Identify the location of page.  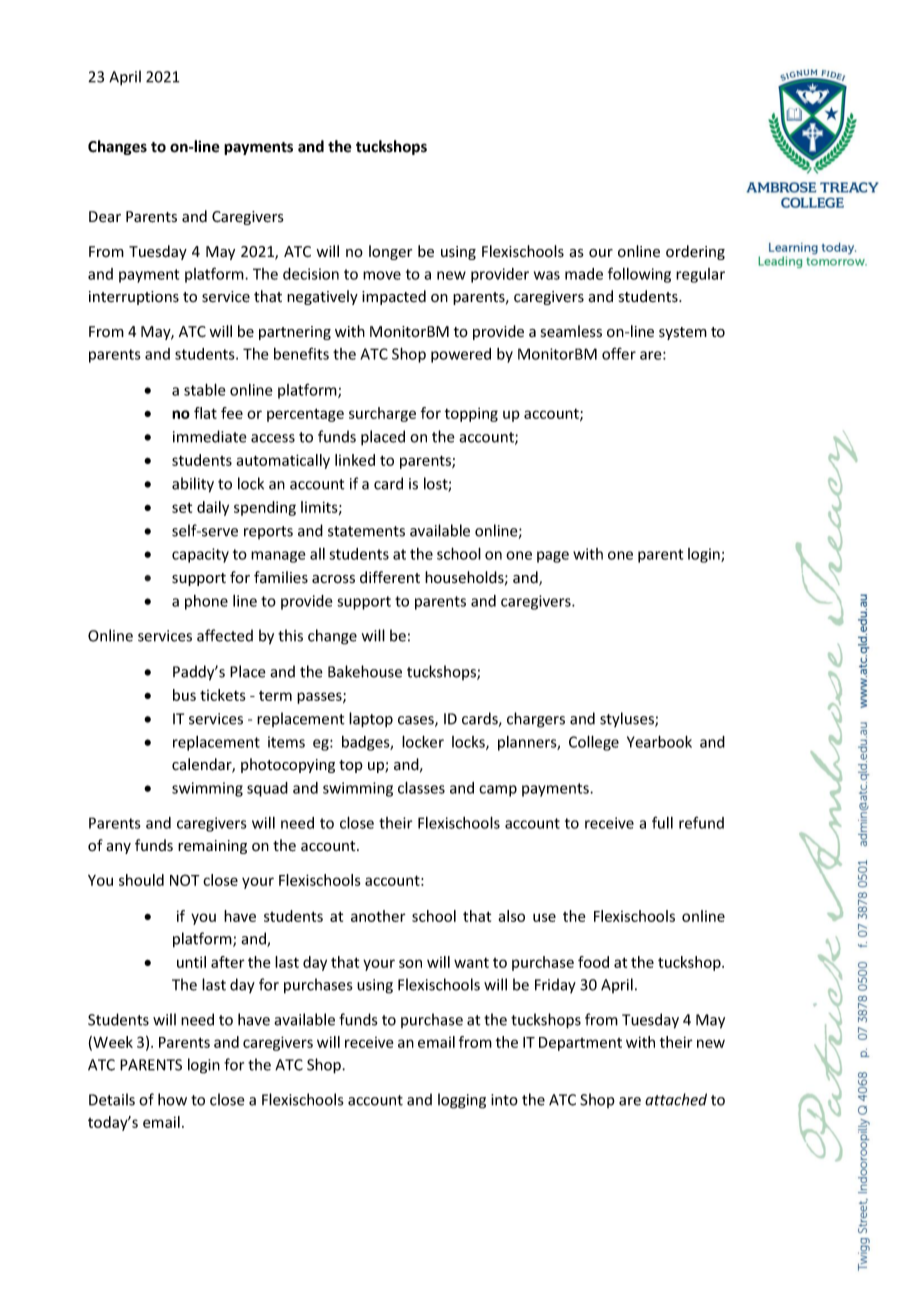
(553, 557).
